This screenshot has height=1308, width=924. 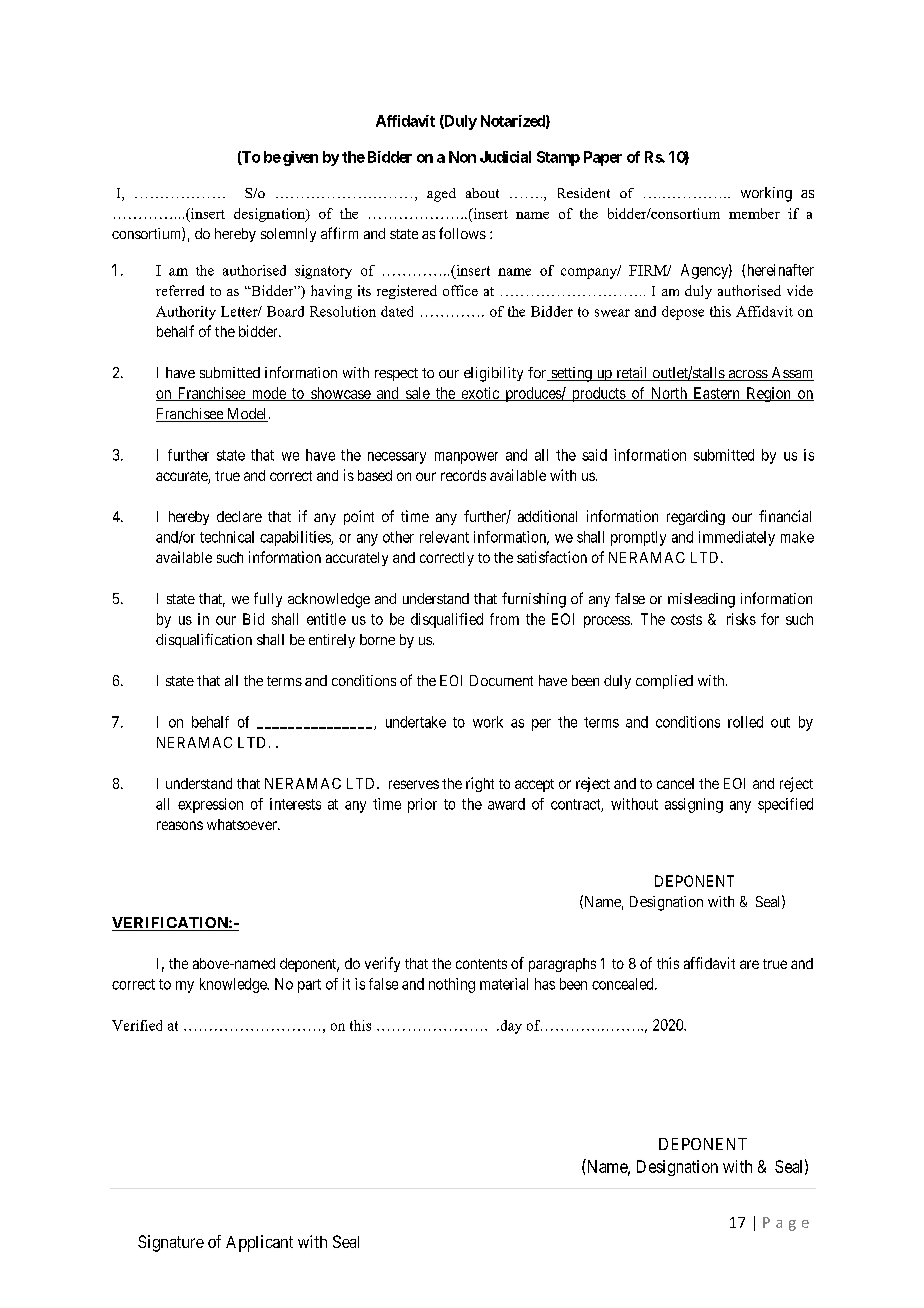 I want to click on about, so click(x=482, y=193).
